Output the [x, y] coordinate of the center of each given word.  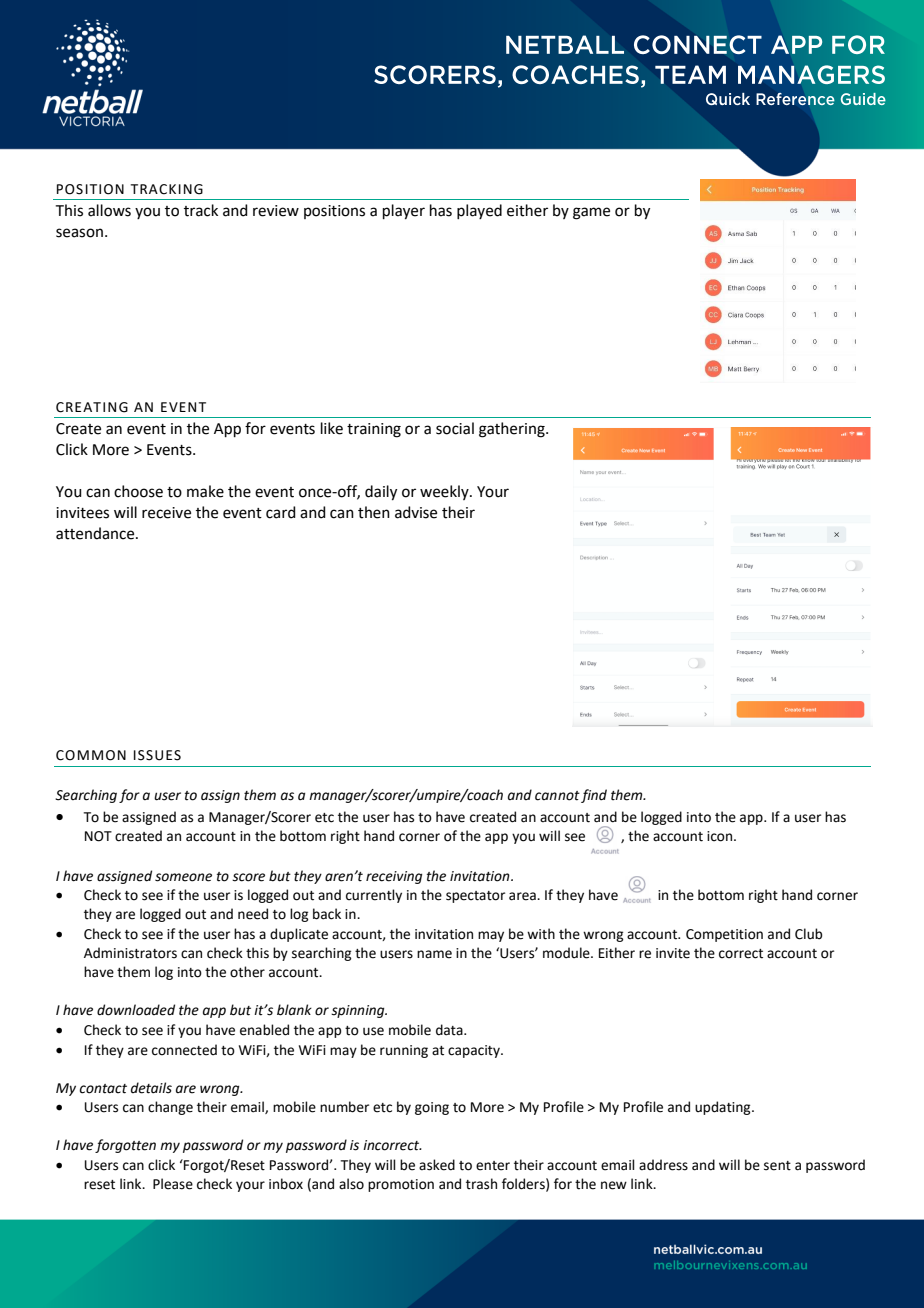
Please [173, 1184]
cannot [557, 796]
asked [437, 1165]
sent [777, 1166]
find [594, 796]
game [591, 213]
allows [109, 210]
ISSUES [157, 755]
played [479, 211]
